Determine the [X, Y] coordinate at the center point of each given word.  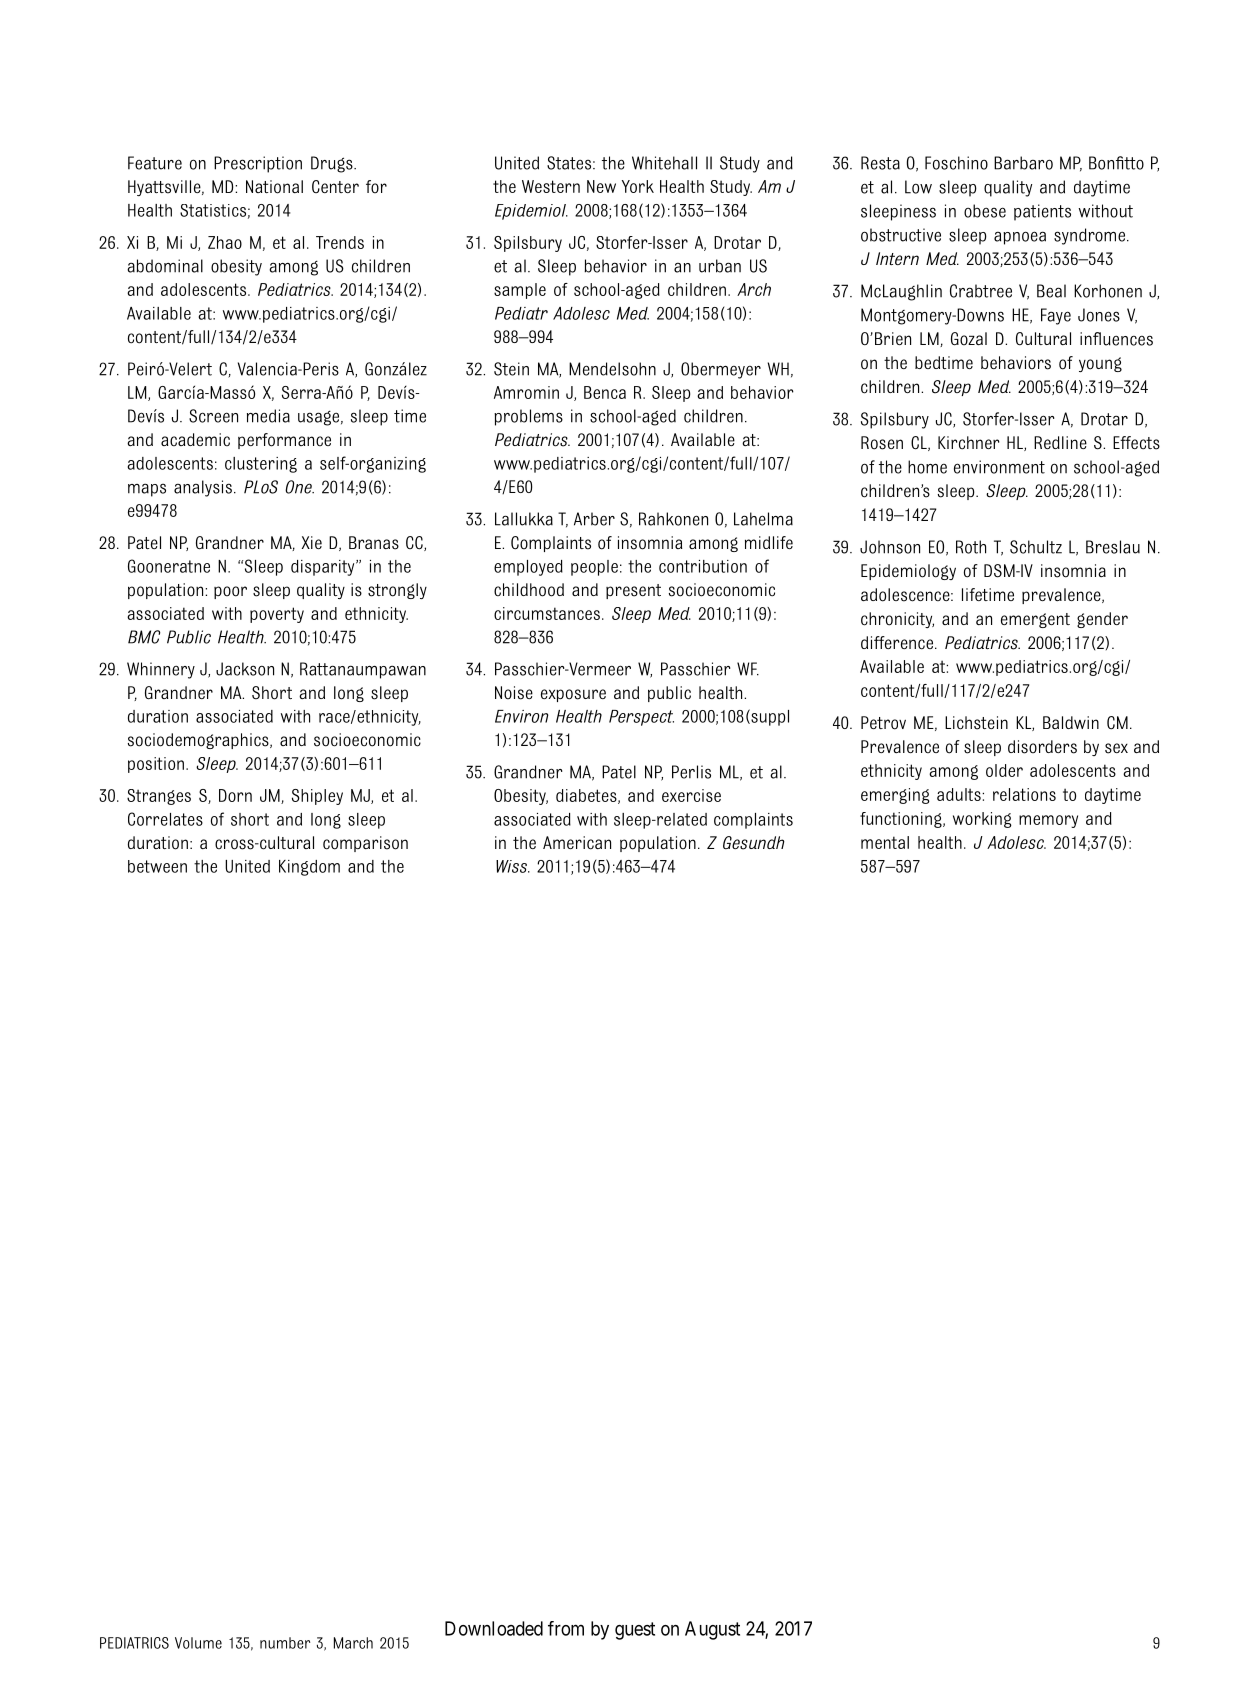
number [285, 1643]
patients [1042, 212]
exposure [573, 695]
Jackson [245, 669]
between [157, 866]
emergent [1035, 620]
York [638, 186]
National [274, 187]
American [577, 843]
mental [885, 842]
